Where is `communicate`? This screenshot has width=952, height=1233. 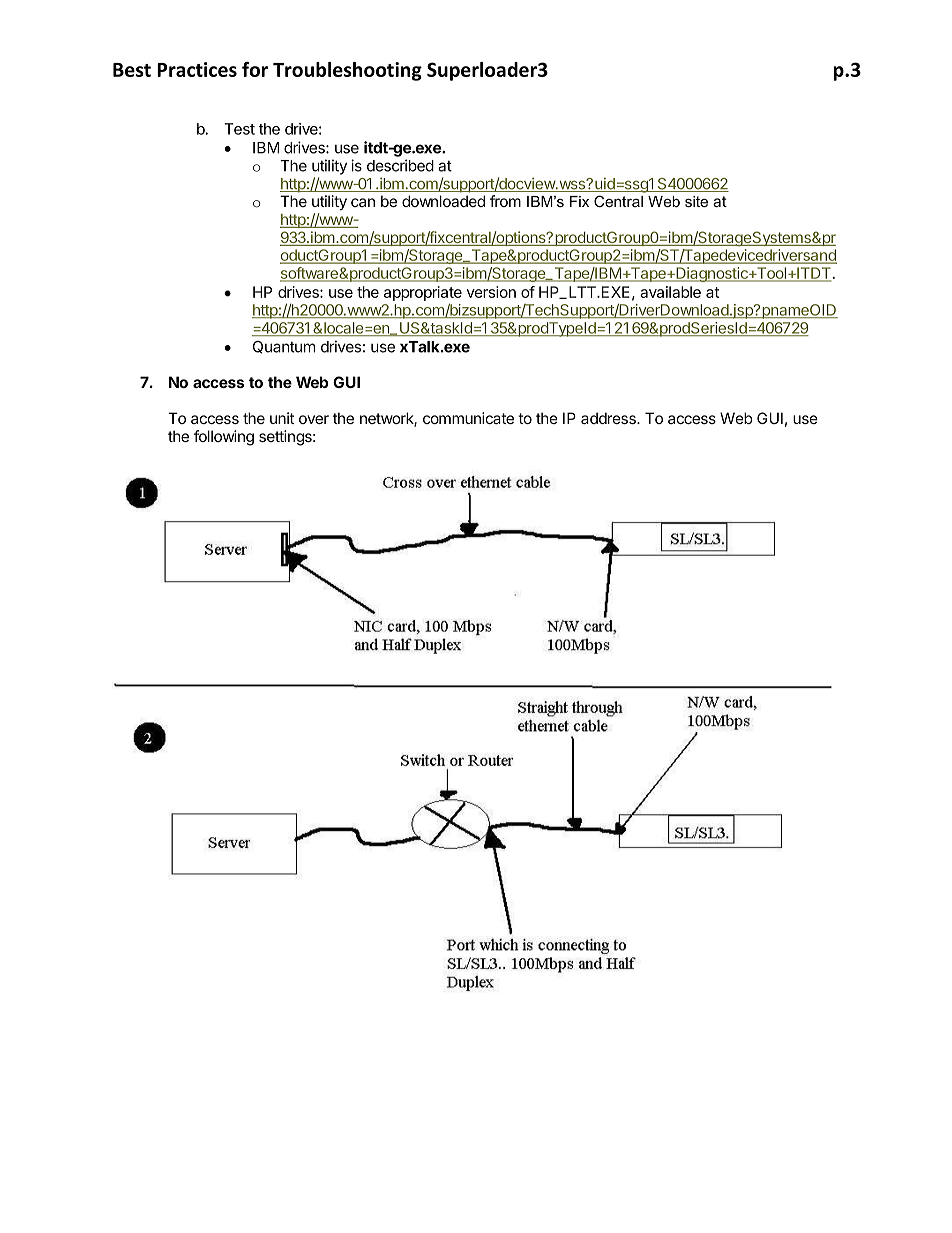
communicate is located at coordinates (468, 418).
